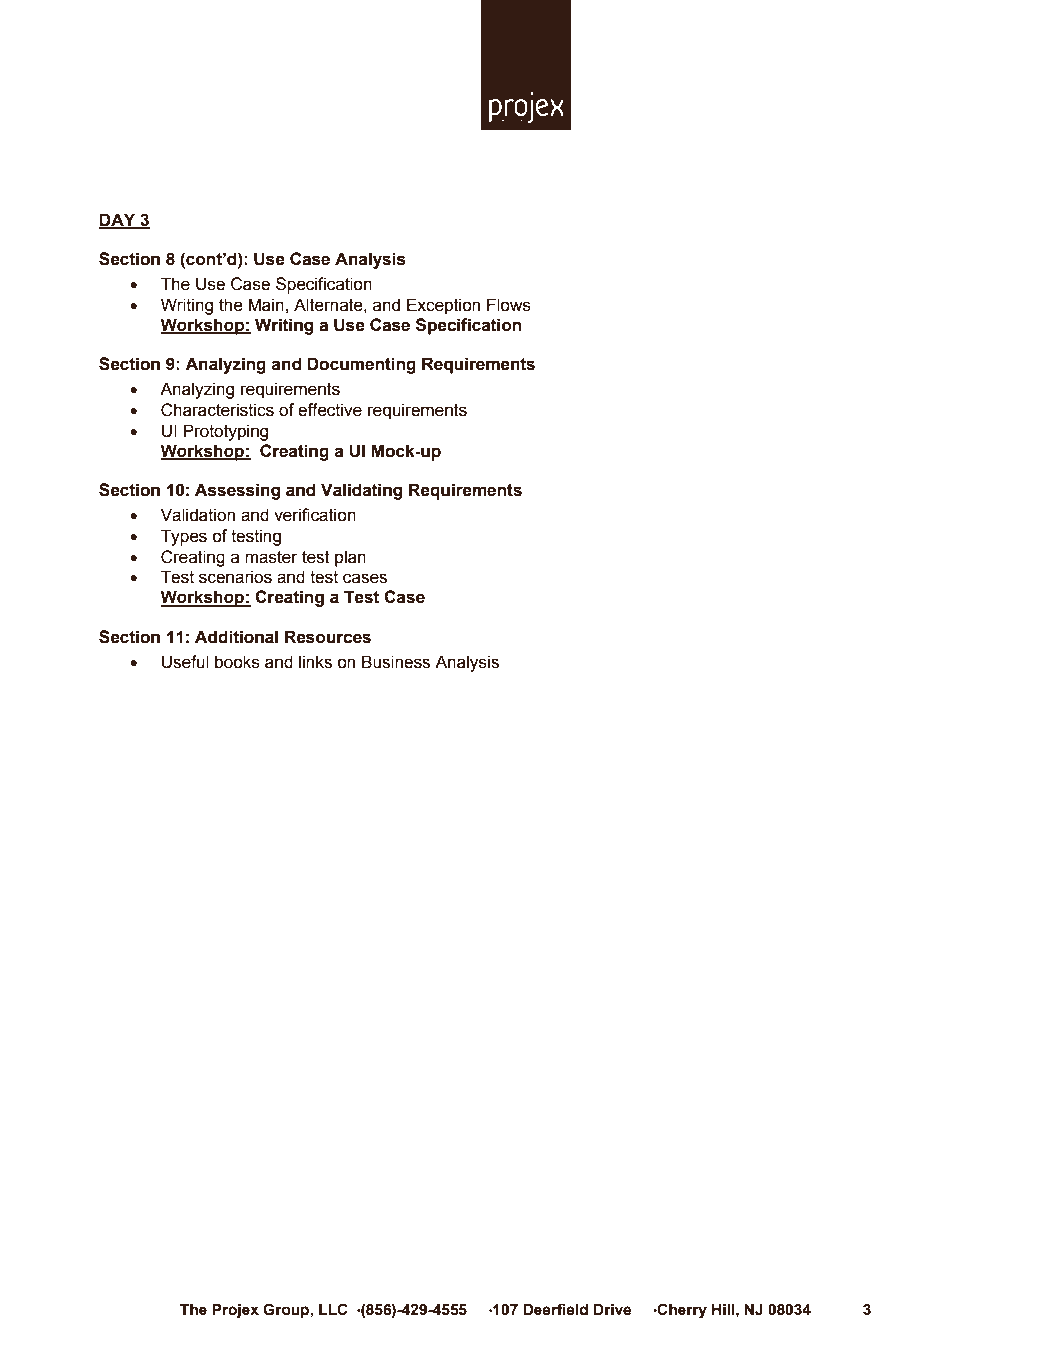  Describe the element at coordinates (328, 637) in the screenshot. I see `Resources` at that location.
